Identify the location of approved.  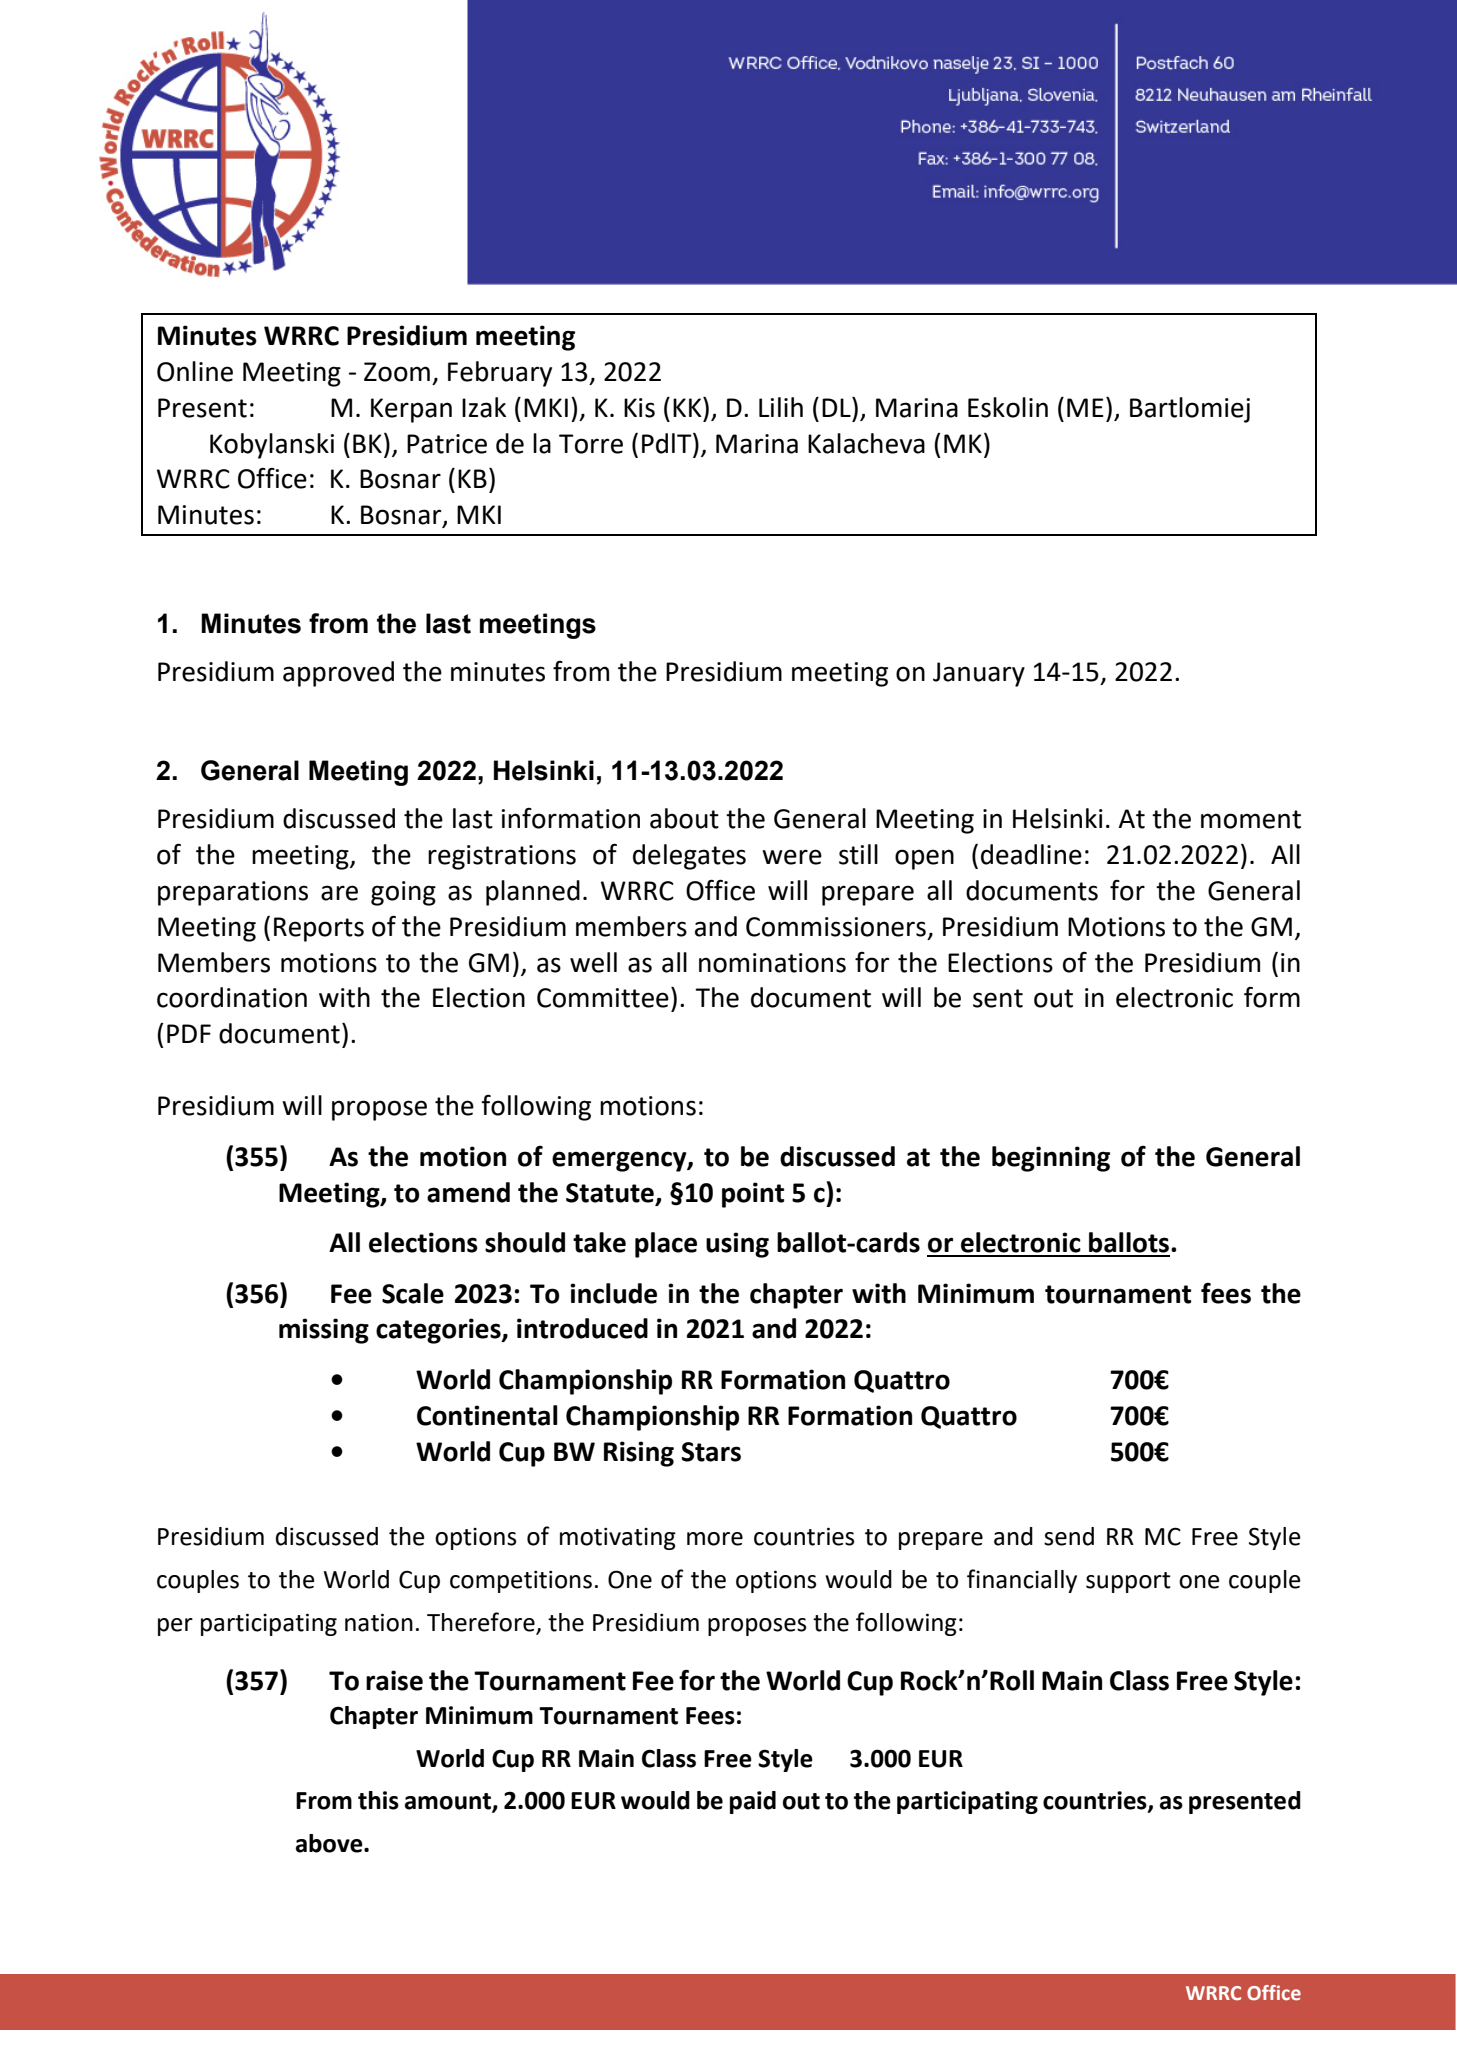
(338, 674).
